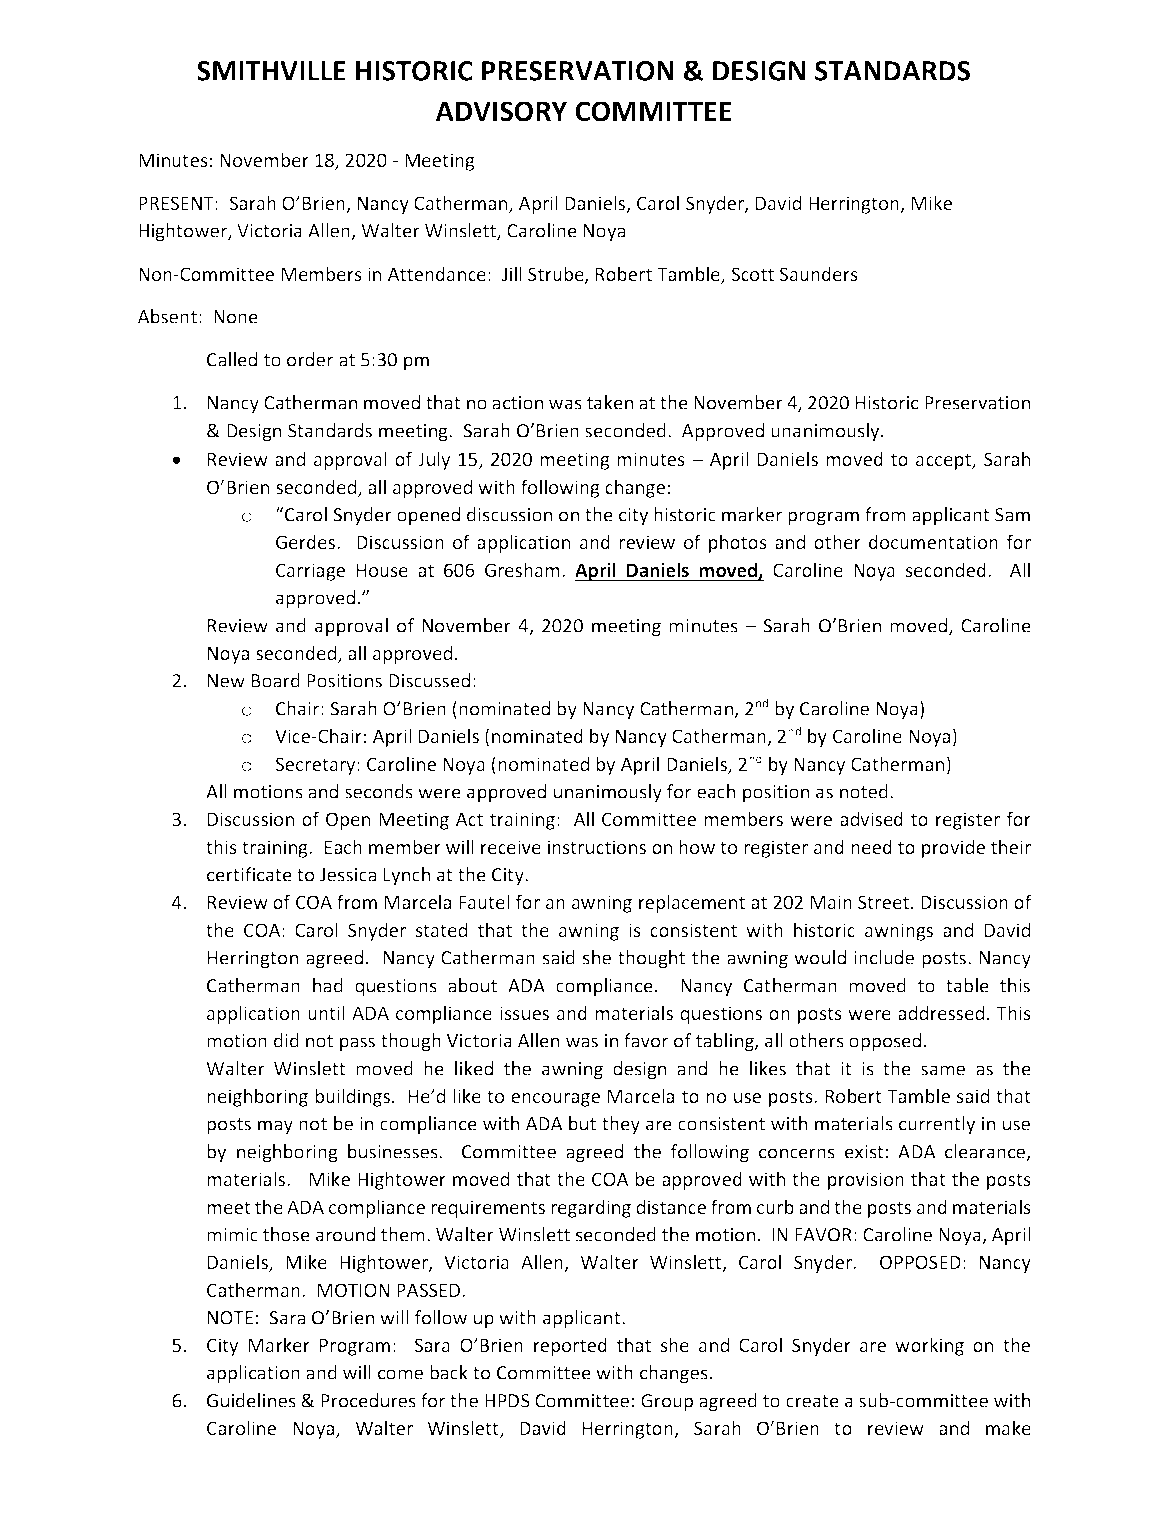 The height and width of the screenshot is (1513, 1169). Describe the element at coordinates (818, 273) in the screenshot. I see `Saunders` at that location.
